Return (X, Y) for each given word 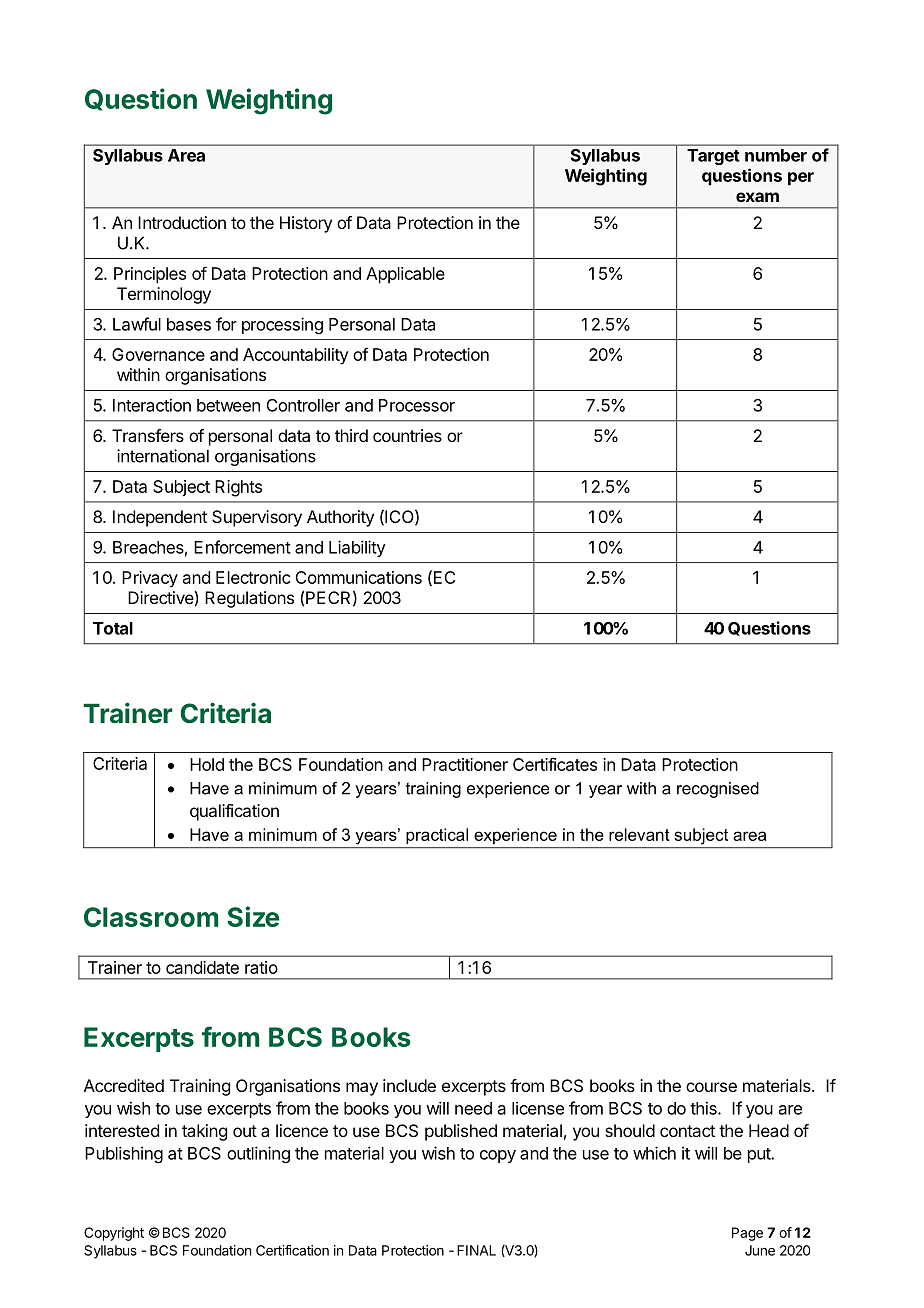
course (711, 1087)
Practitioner (465, 764)
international (163, 456)
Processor (417, 405)
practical (437, 836)
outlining (258, 1154)
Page (747, 1234)
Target (713, 157)
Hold (207, 764)
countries (407, 435)
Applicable (405, 275)
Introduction (182, 222)
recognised (718, 790)
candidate (202, 967)
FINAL (476, 1250)
